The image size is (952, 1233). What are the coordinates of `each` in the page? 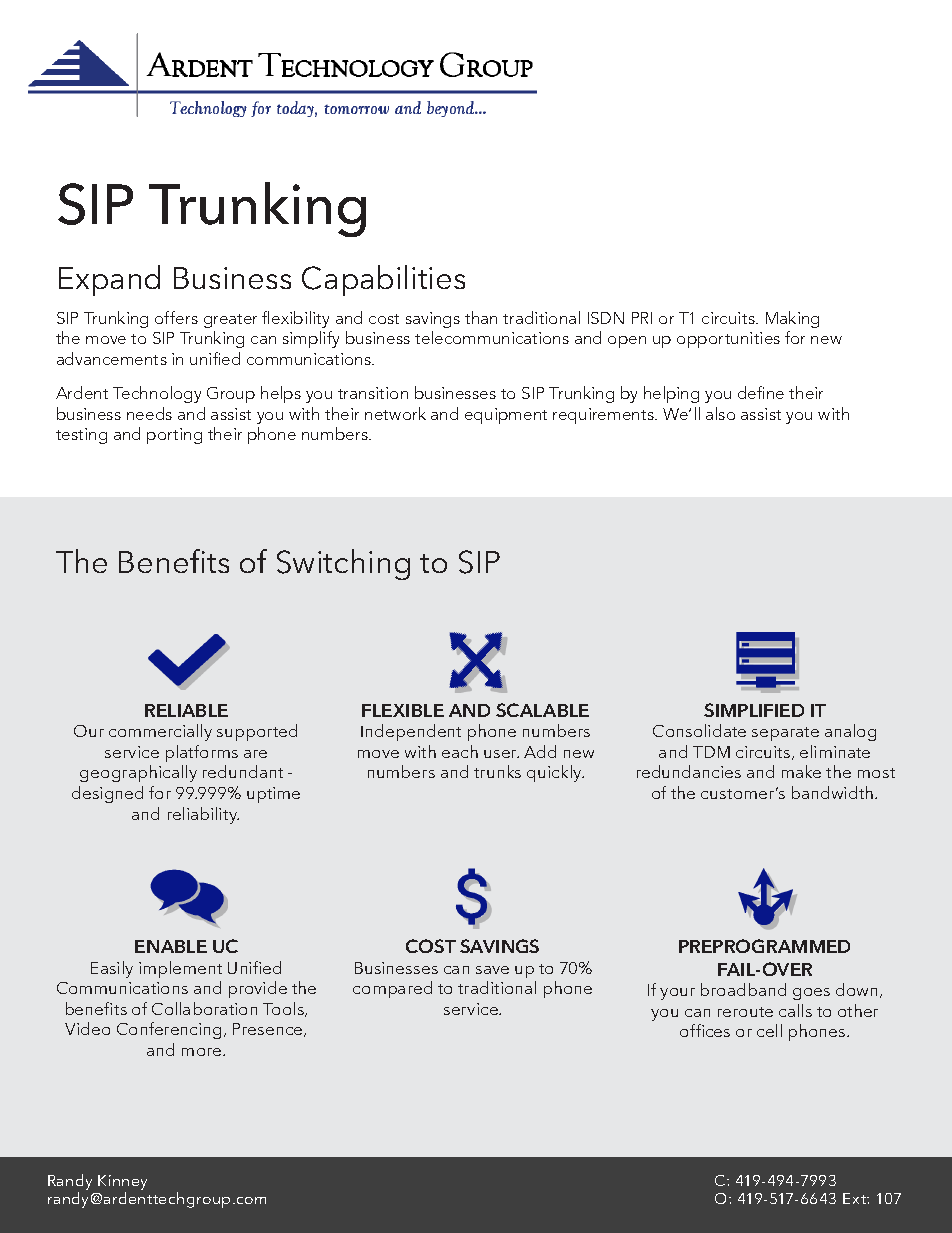 It's located at (460, 751).
